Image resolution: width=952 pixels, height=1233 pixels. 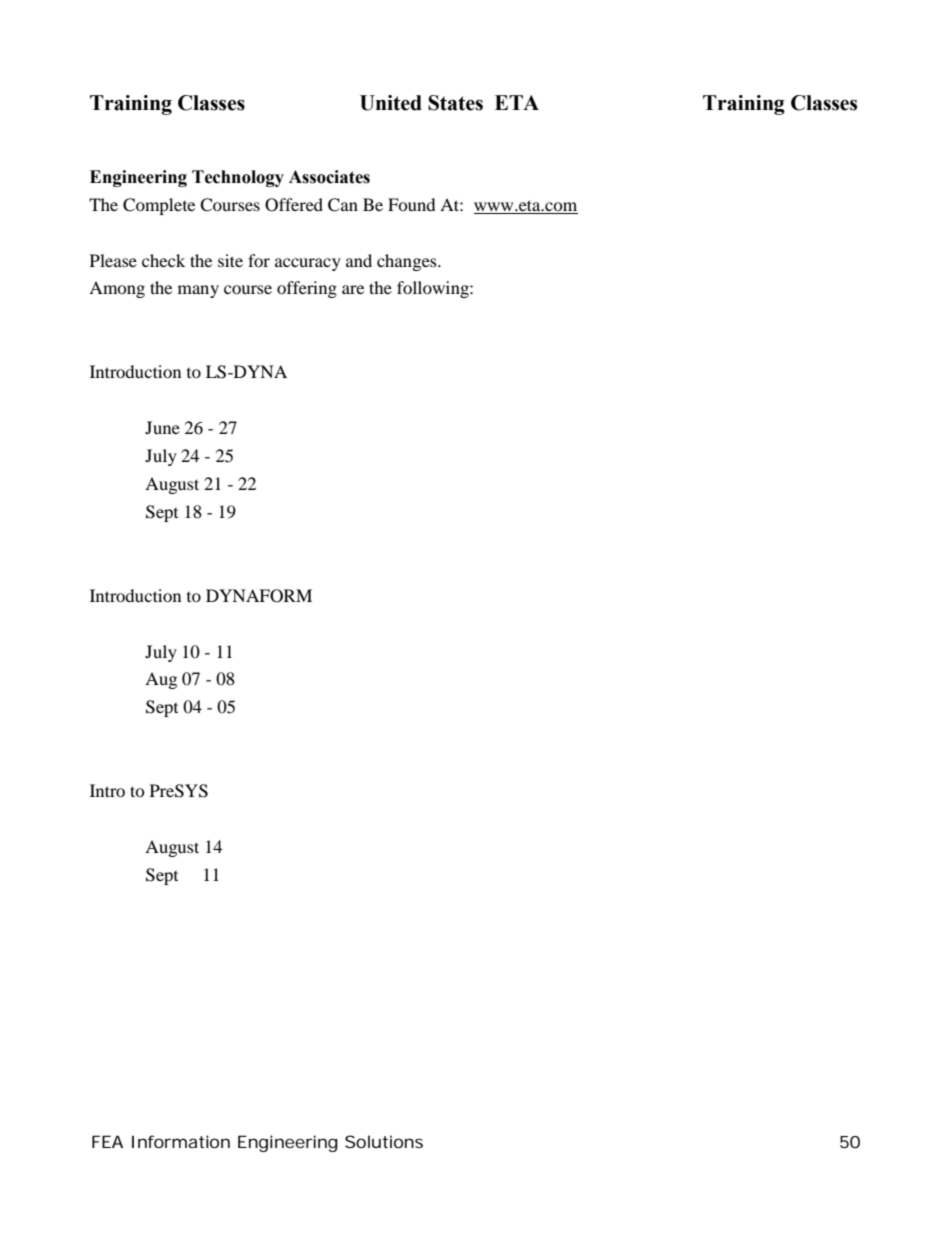 What do you see at coordinates (294, 205) in the screenshot?
I see `Offered` at bounding box center [294, 205].
